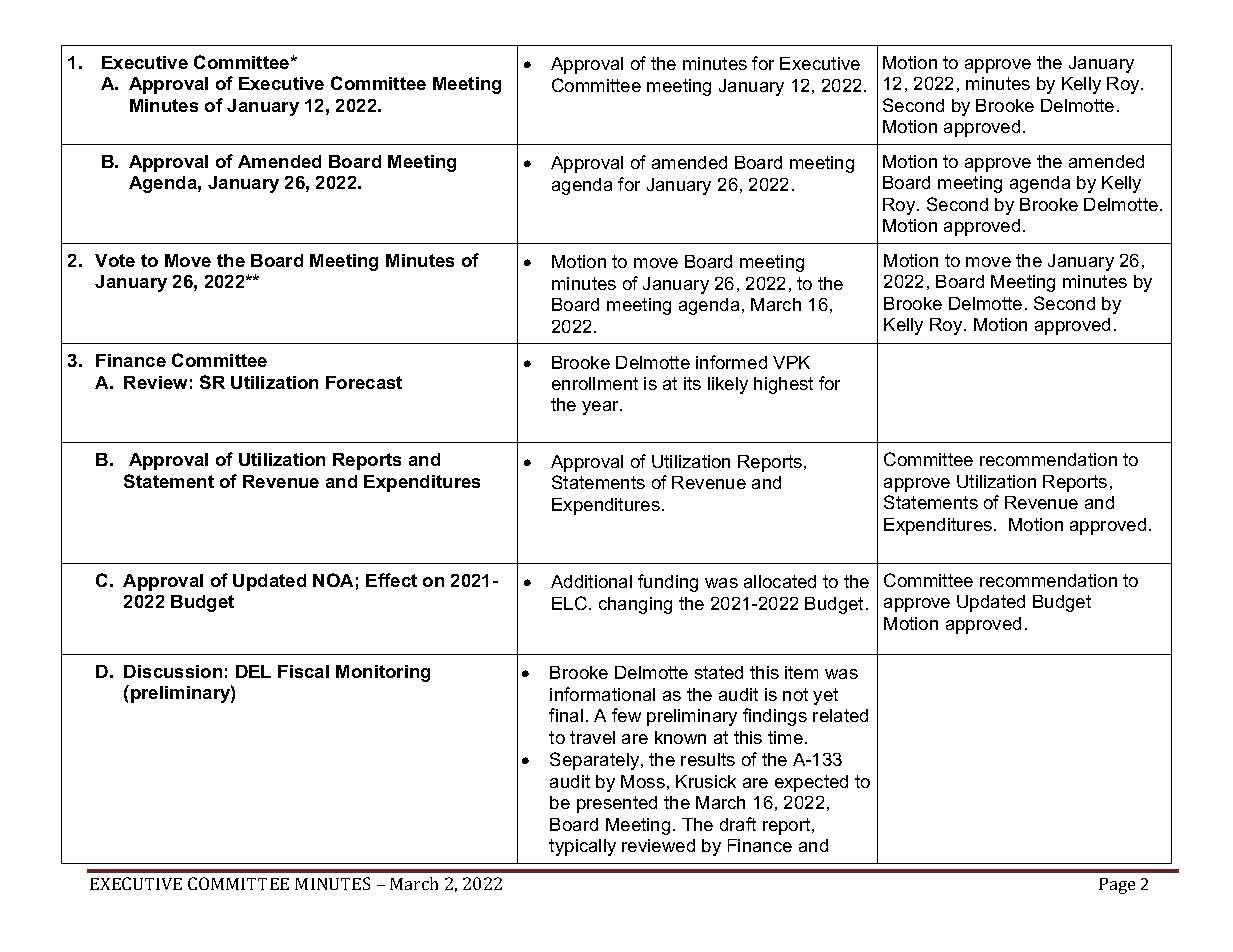  Describe the element at coordinates (364, 382) in the document. I see `Forecast` at that location.
